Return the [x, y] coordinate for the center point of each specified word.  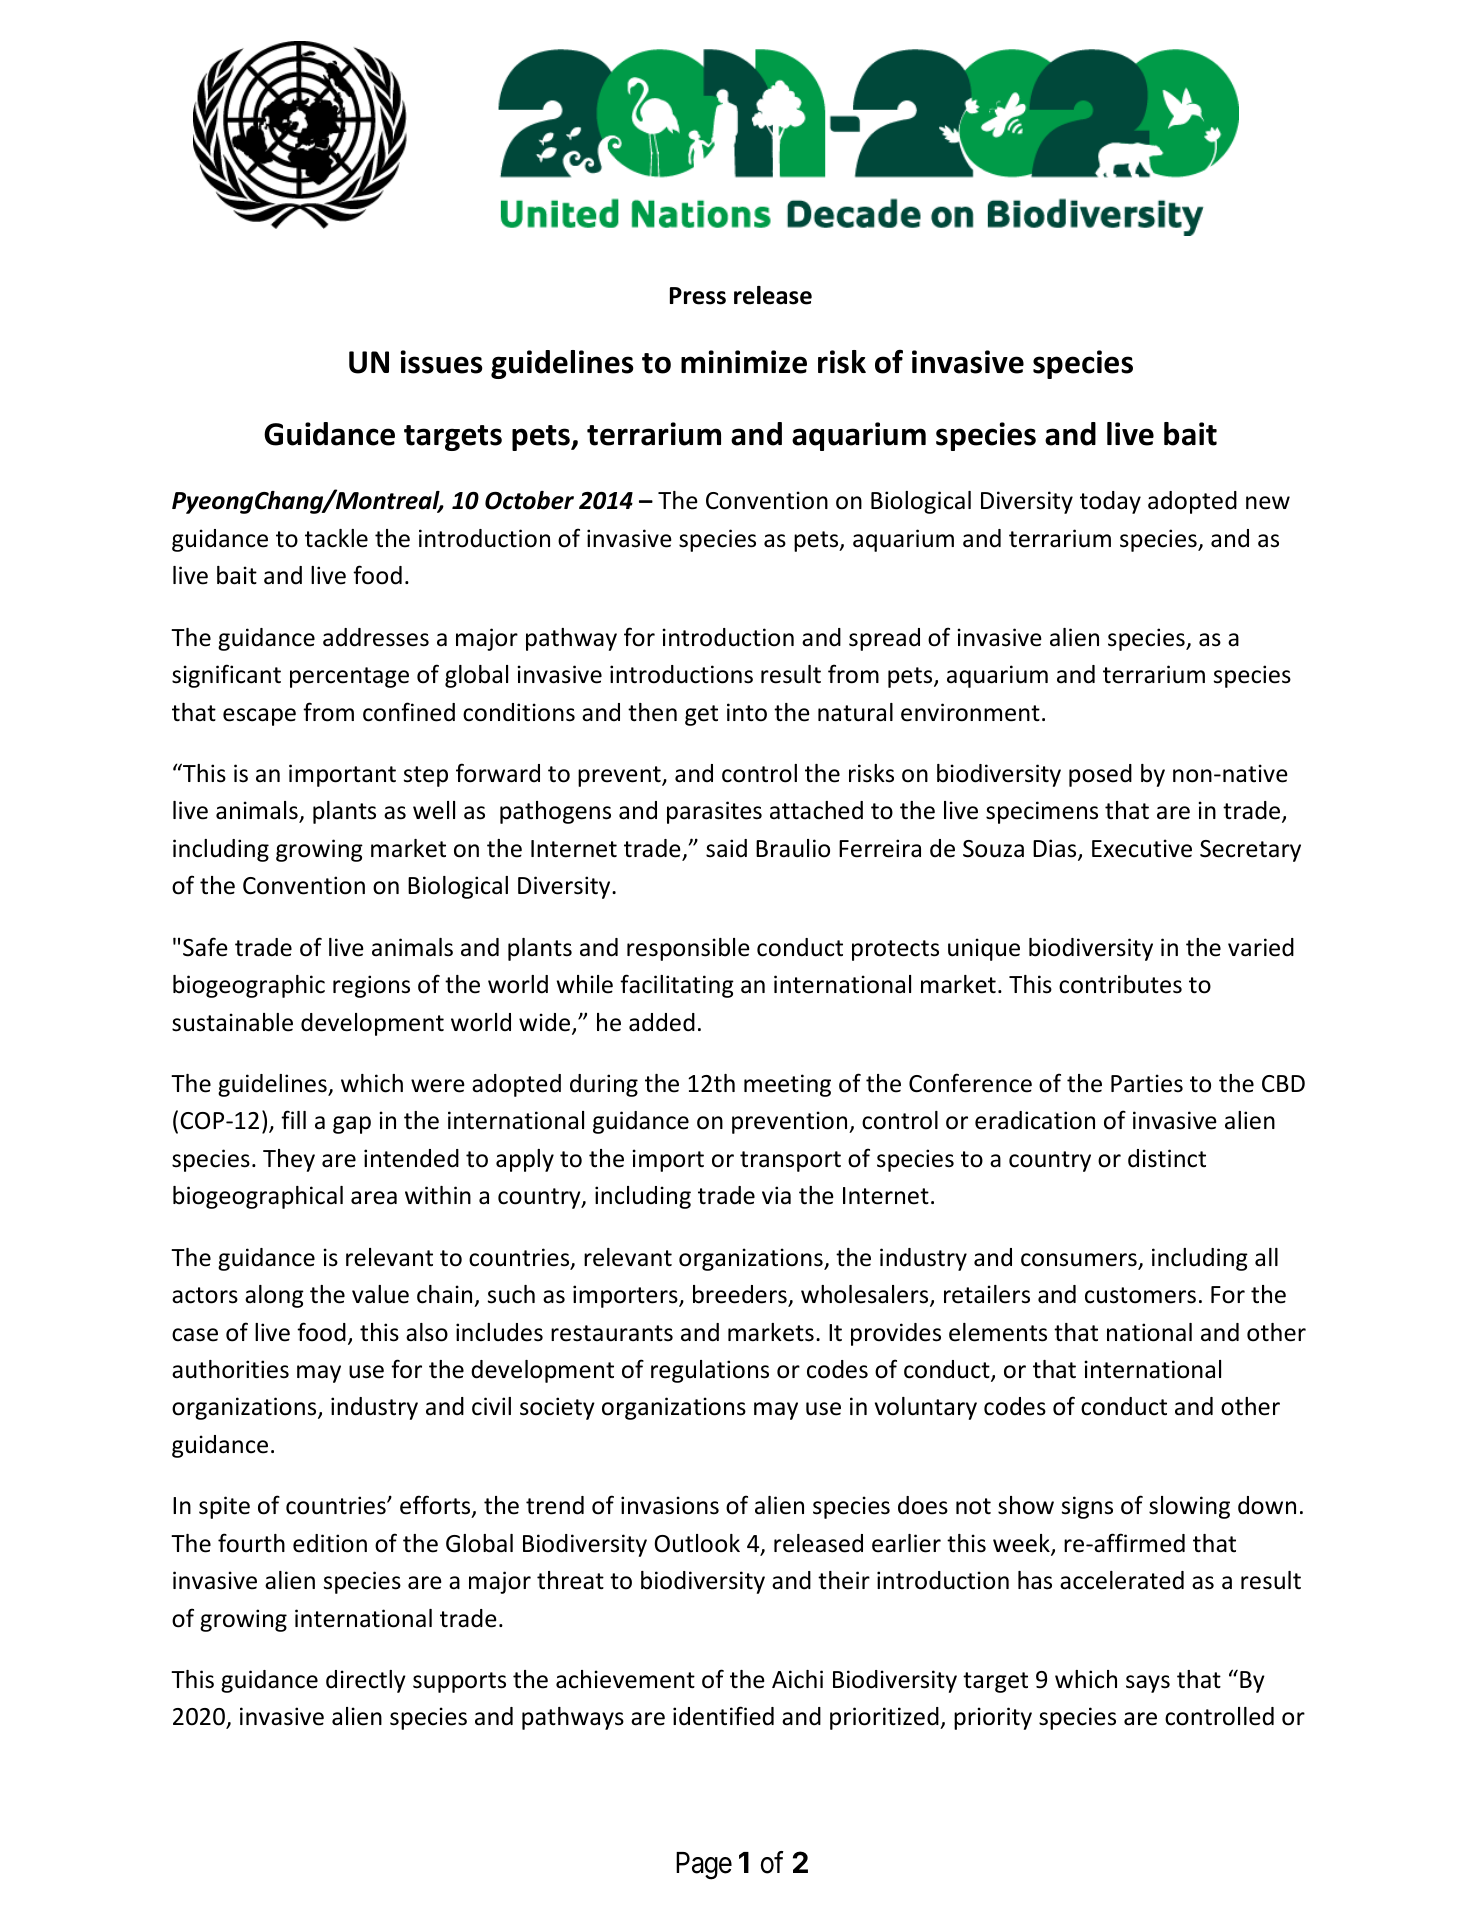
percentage [349, 677]
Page [704, 1866]
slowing [1189, 1507]
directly [366, 1681]
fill [293, 1119]
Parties [1147, 1083]
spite [224, 1507]
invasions [670, 1505]
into [747, 712]
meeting [787, 1085]
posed [1100, 775]
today [1110, 502]
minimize [744, 362]
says [1148, 1684]
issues [442, 362]
